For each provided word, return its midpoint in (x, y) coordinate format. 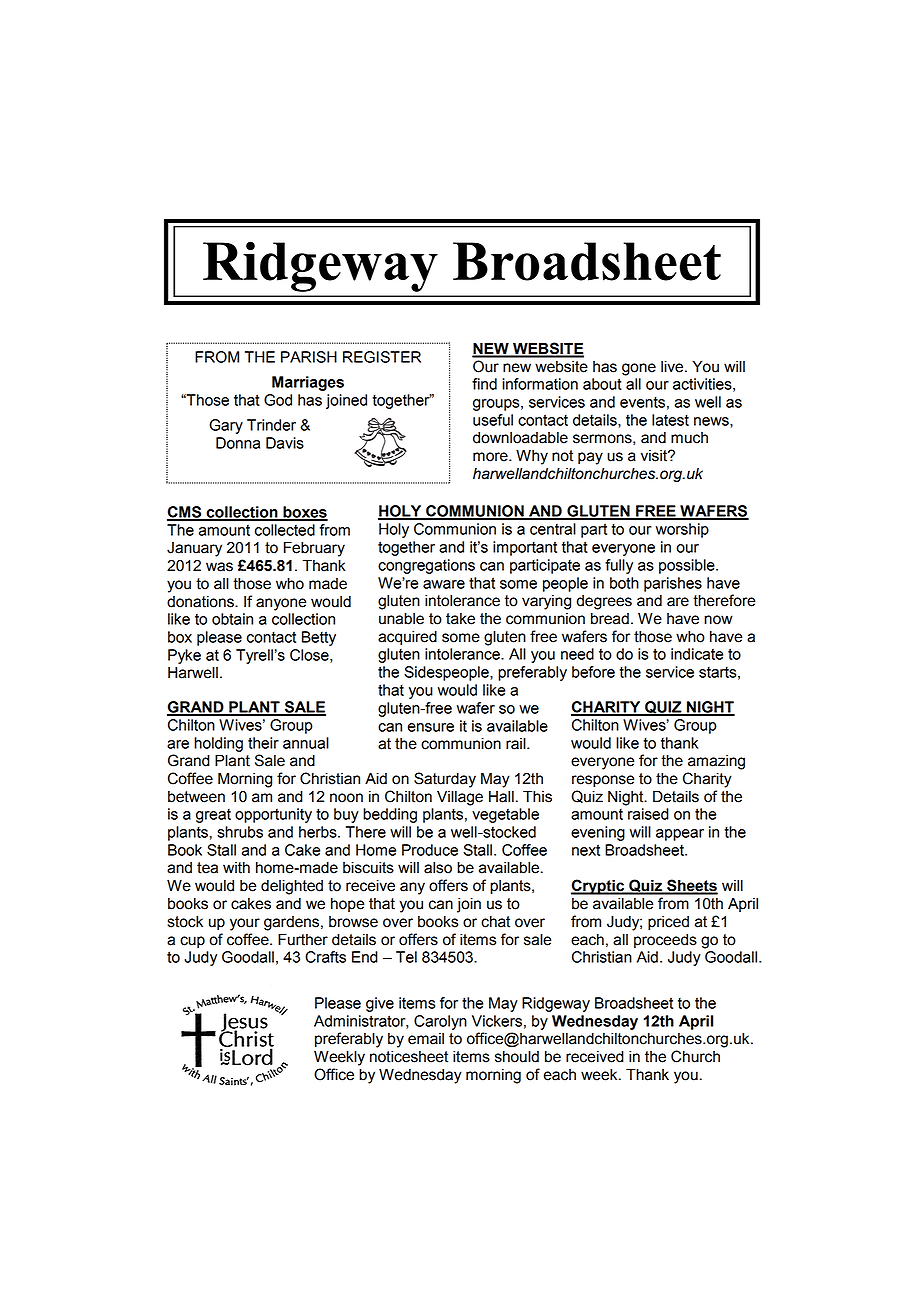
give (380, 1004)
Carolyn (440, 1022)
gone (639, 369)
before (593, 672)
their (263, 743)
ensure (431, 727)
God (278, 400)
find (484, 384)
